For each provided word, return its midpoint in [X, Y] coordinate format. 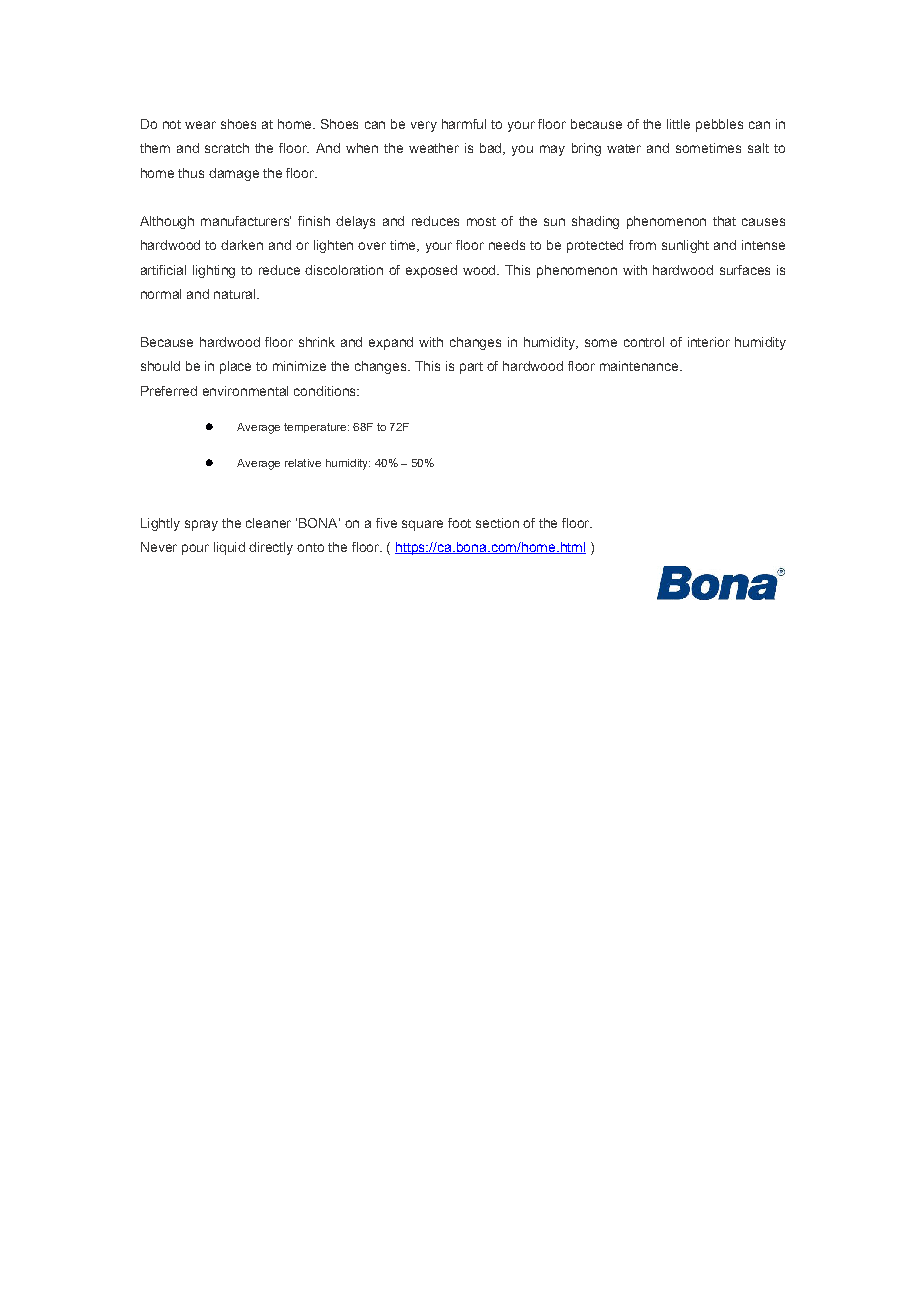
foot [459, 523]
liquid [229, 548]
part [471, 368]
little [678, 124]
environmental [245, 391]
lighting [214, 271]
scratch [227, 148]
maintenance [640, 366]
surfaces [745, 270]
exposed [431, 271]
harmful [464, 124]
